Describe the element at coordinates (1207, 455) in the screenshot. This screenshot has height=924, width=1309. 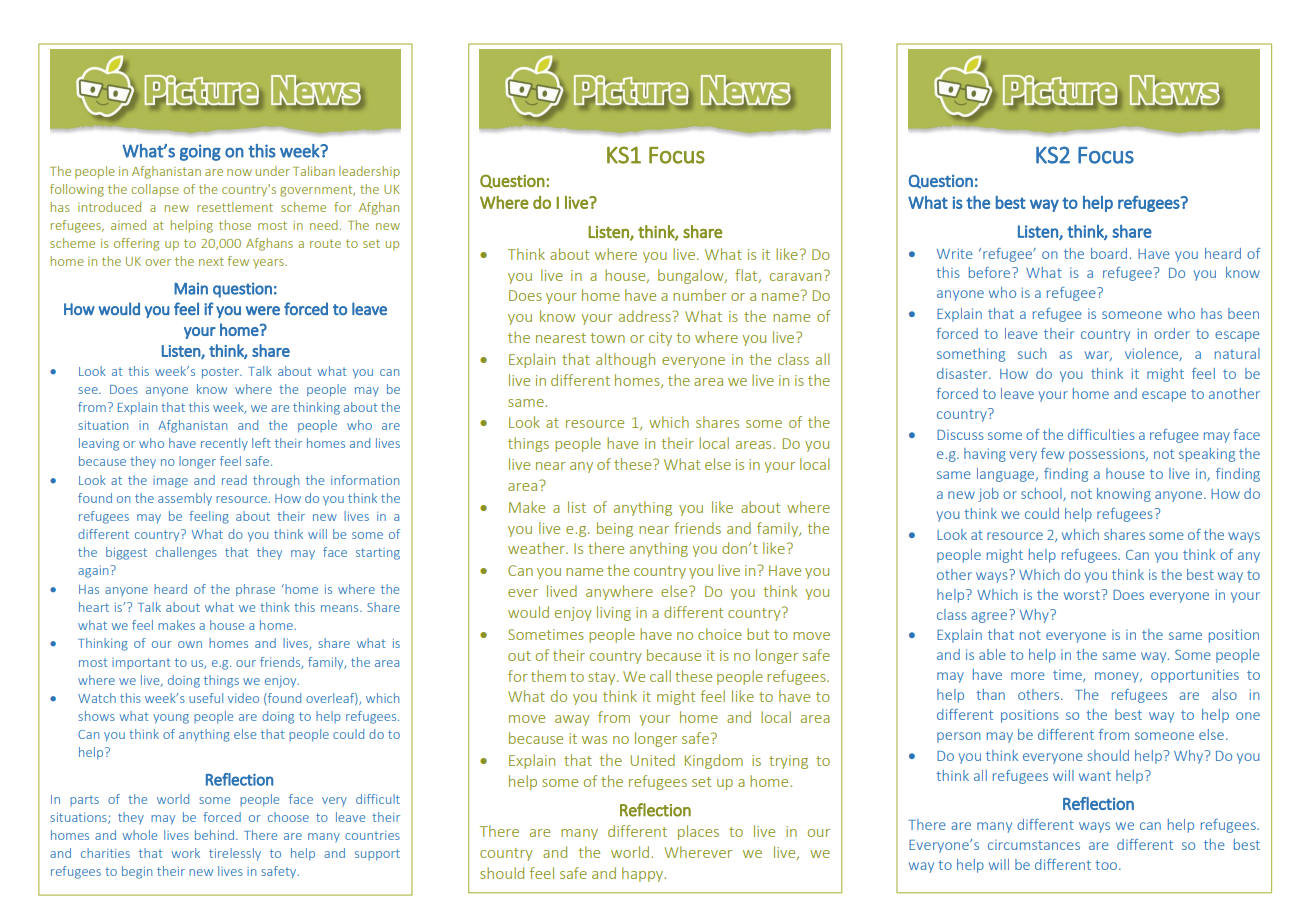
I see `speaking` at that location.
